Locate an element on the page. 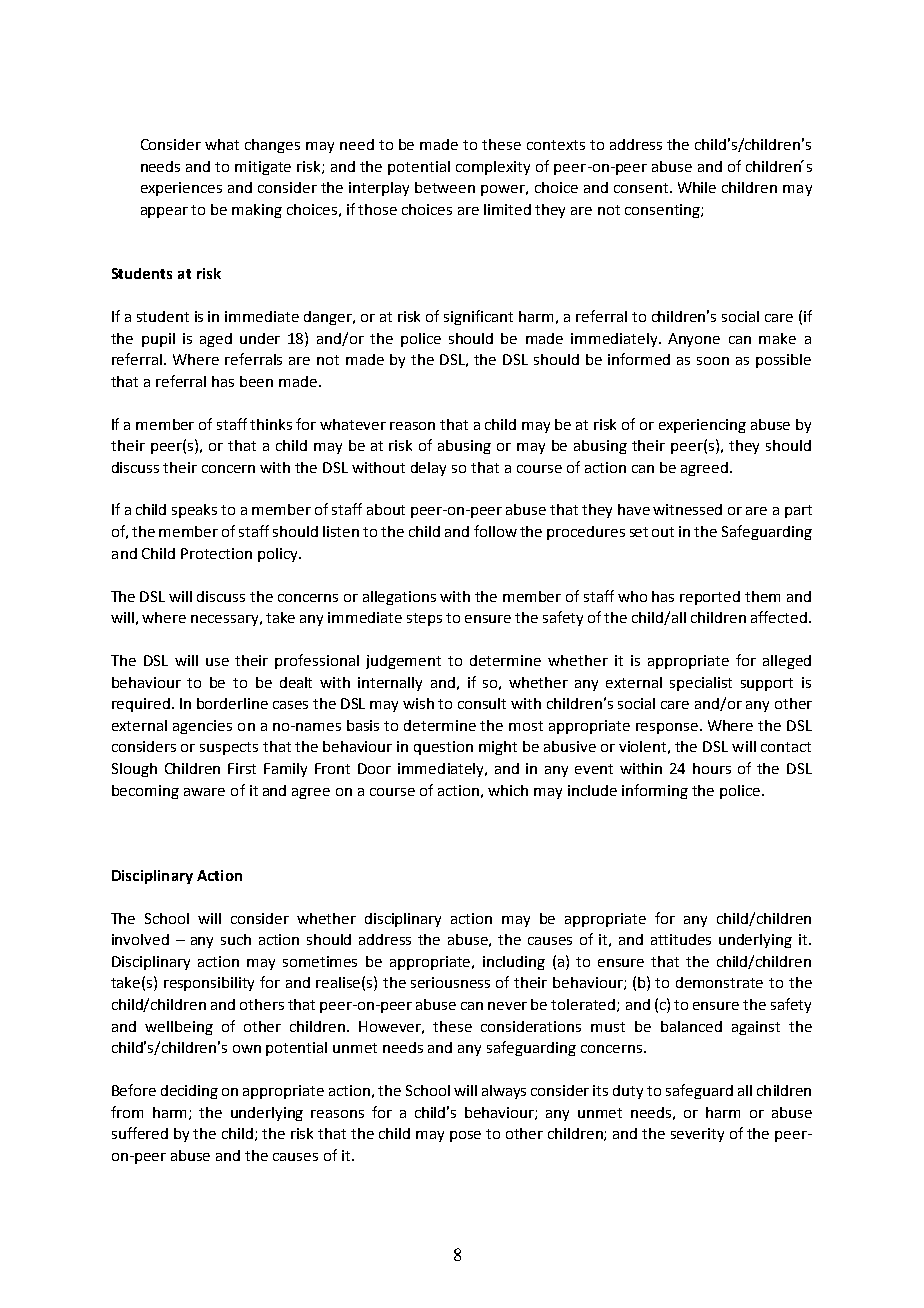 Image resolution: width=924 pixels, height=1308 pixels. delay is located at coordinates (428, 469).
